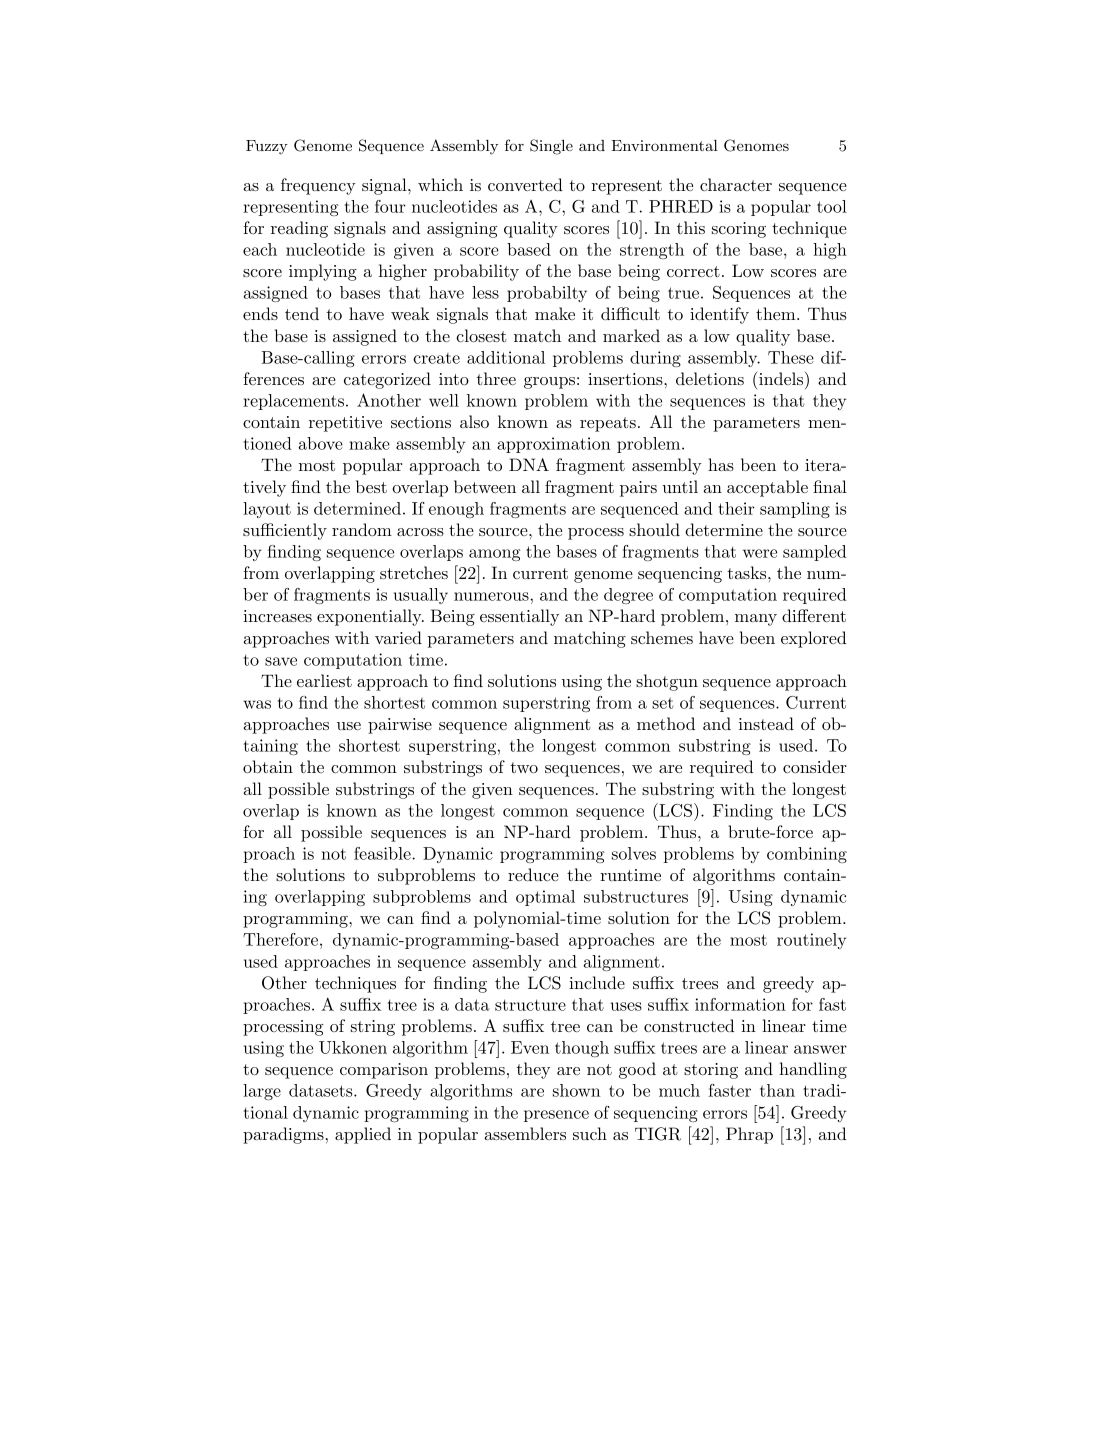  What do you see at coordinates (363, 1135) in the image?
I see `applied` at bounding box center [363, 1135].
